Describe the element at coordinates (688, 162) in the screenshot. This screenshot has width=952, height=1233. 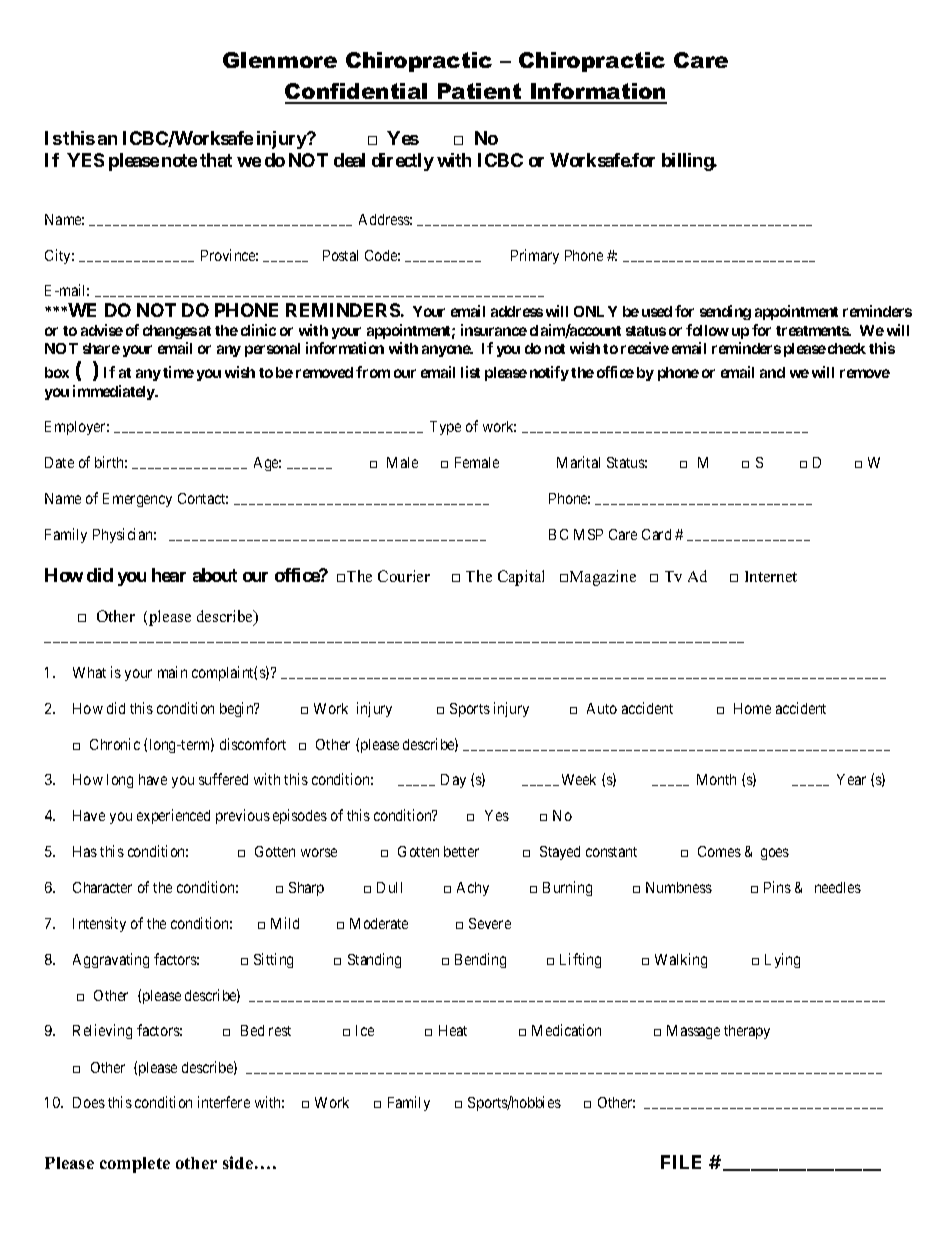
I see `billing` at that location.
